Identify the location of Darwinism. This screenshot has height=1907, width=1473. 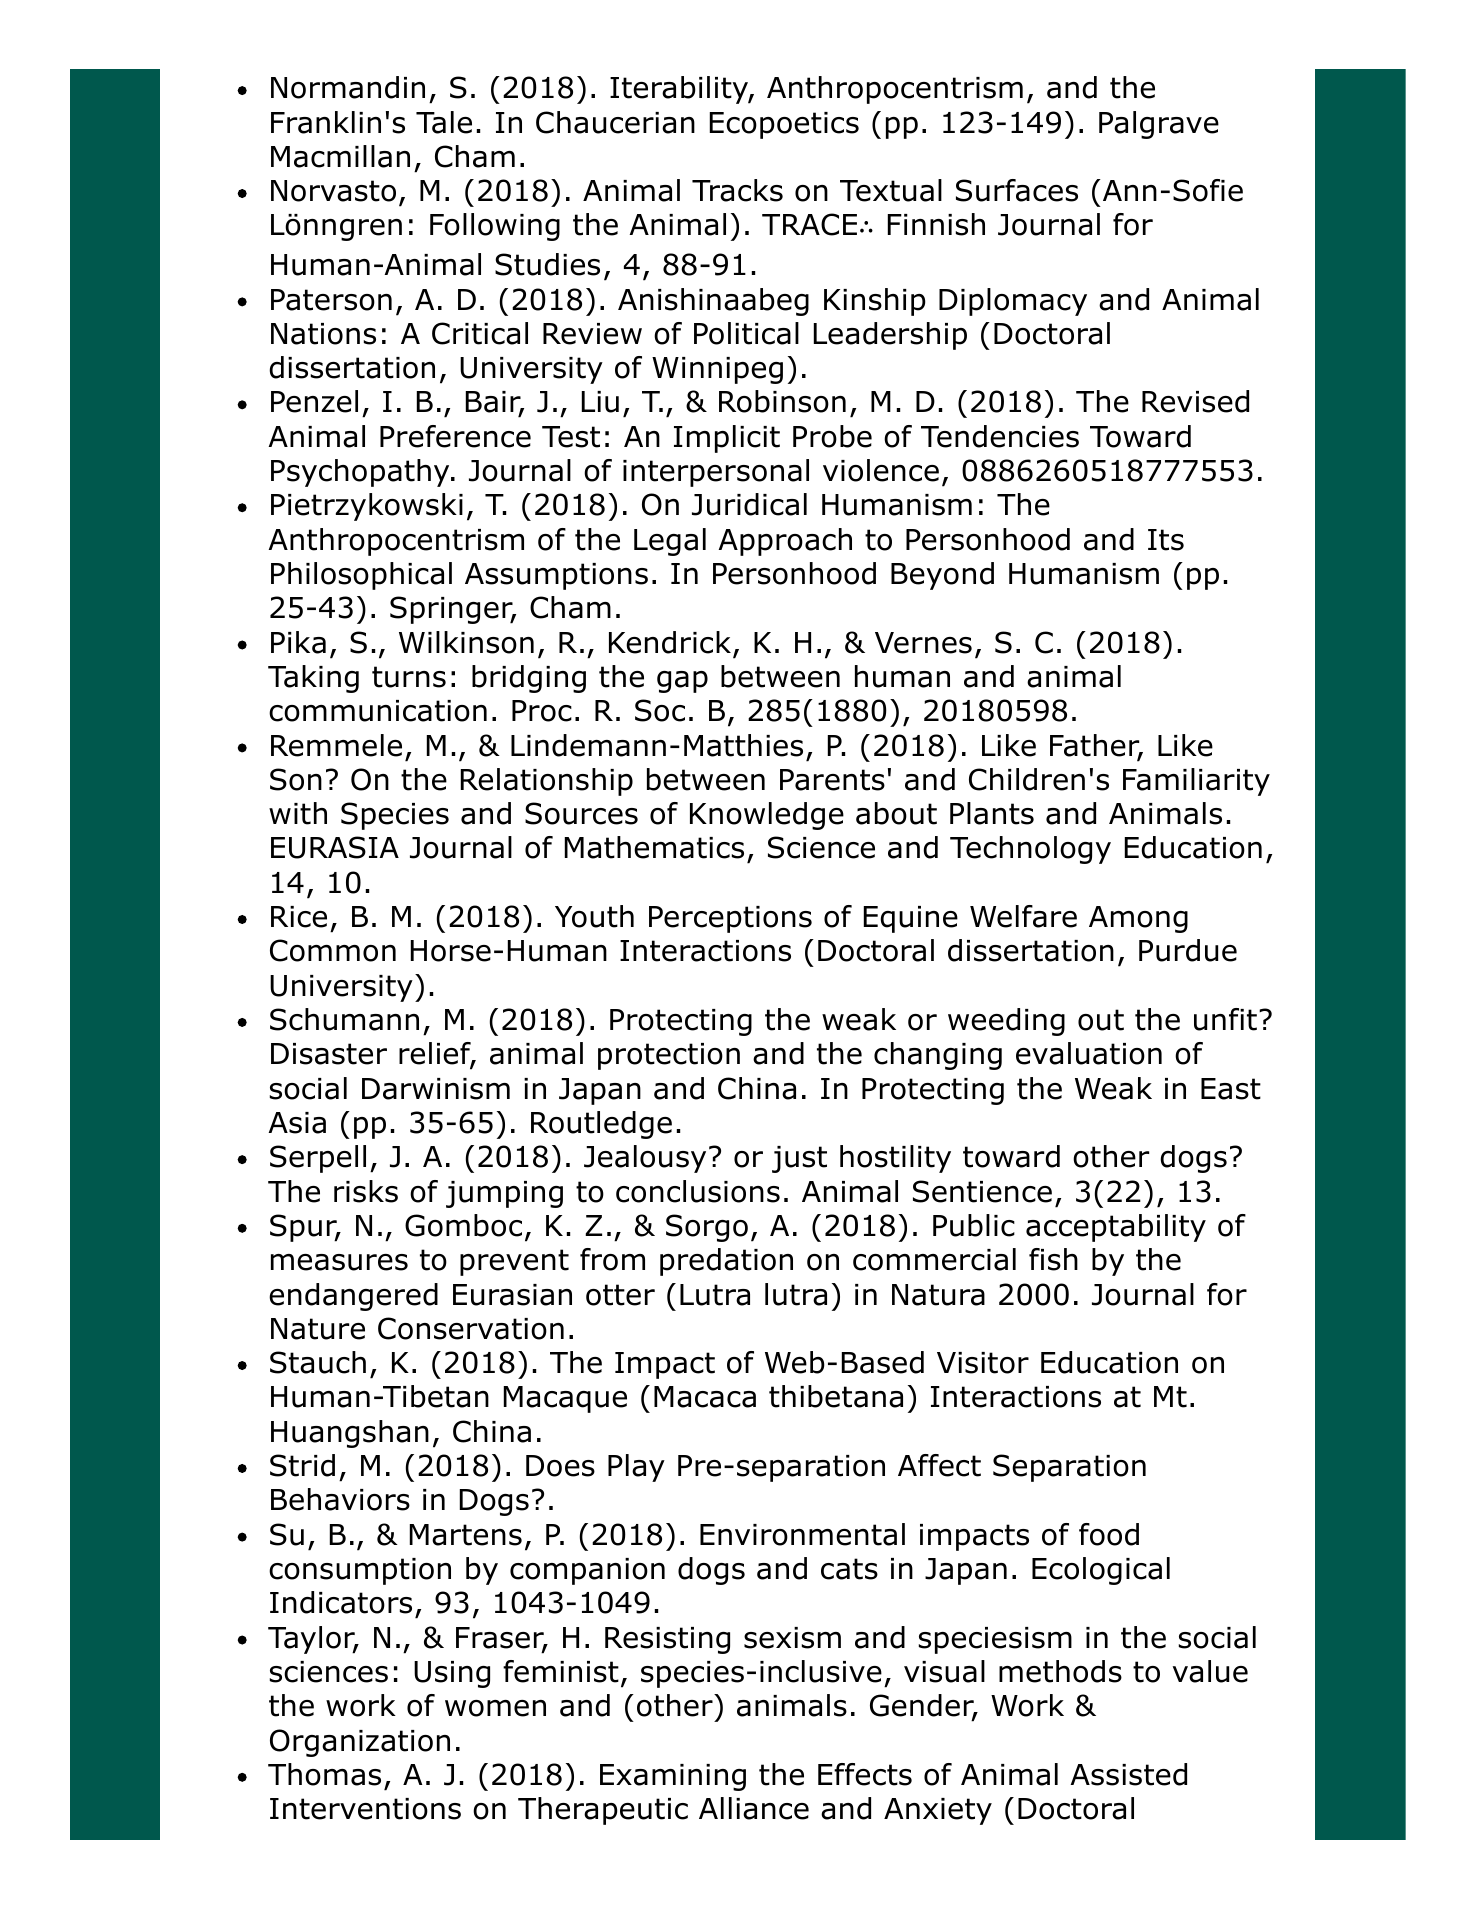
(436, 1089).
